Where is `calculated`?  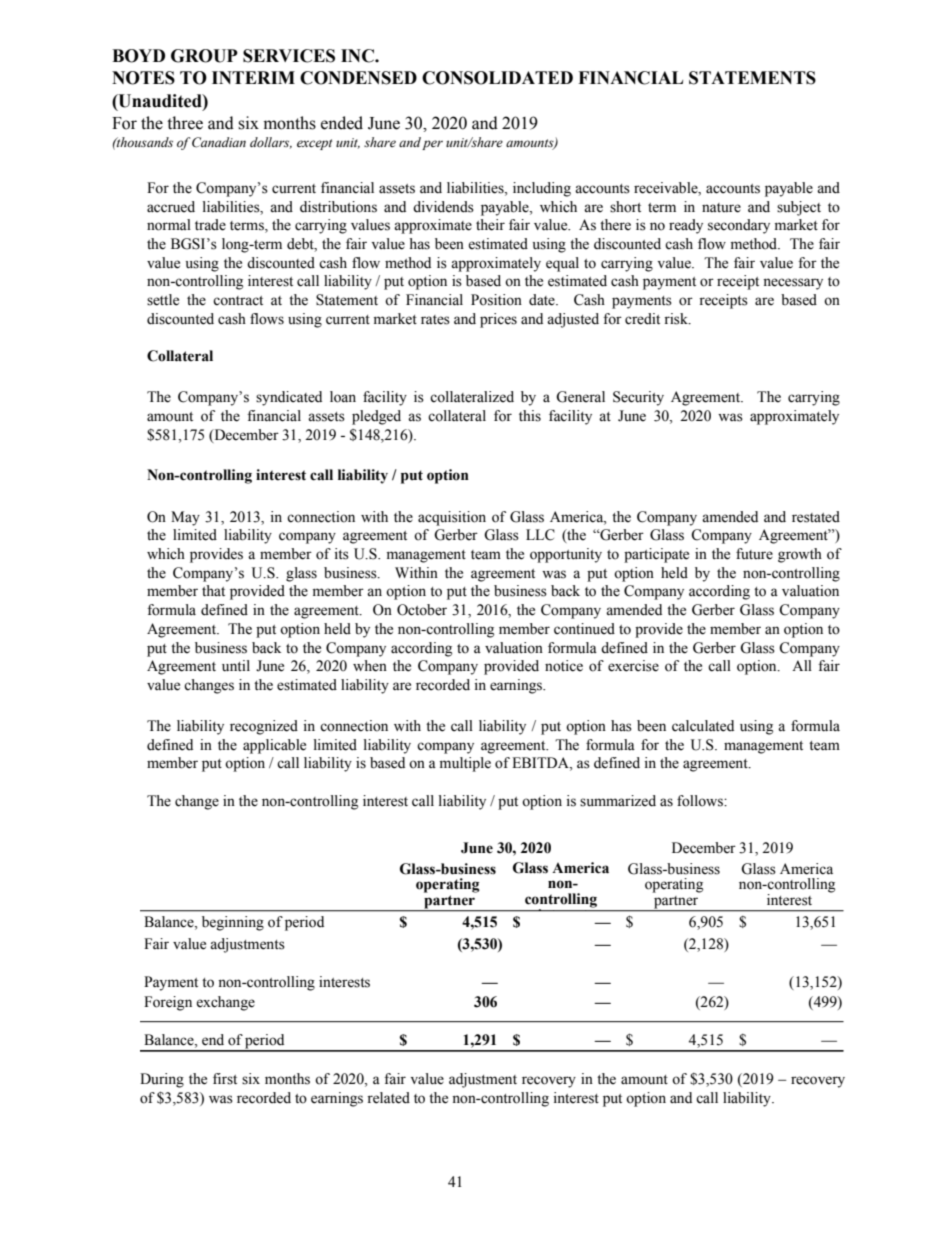
calculated is located at coordinates (703, 726).
